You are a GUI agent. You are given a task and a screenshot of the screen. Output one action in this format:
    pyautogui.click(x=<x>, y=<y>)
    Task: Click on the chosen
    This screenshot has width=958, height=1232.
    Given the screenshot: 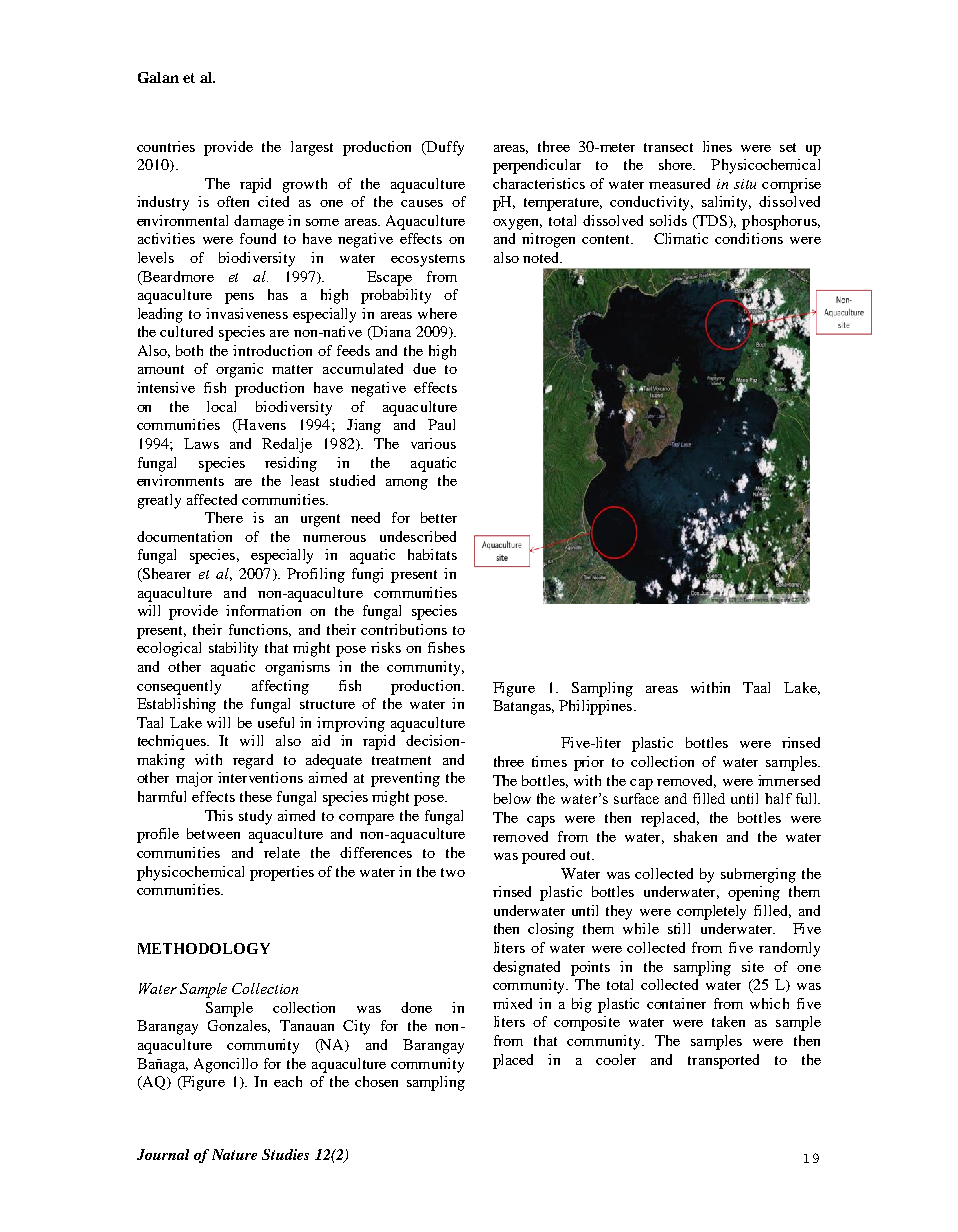 What is the action you would take?
    pyautogui.click(x=376, y=1081)
